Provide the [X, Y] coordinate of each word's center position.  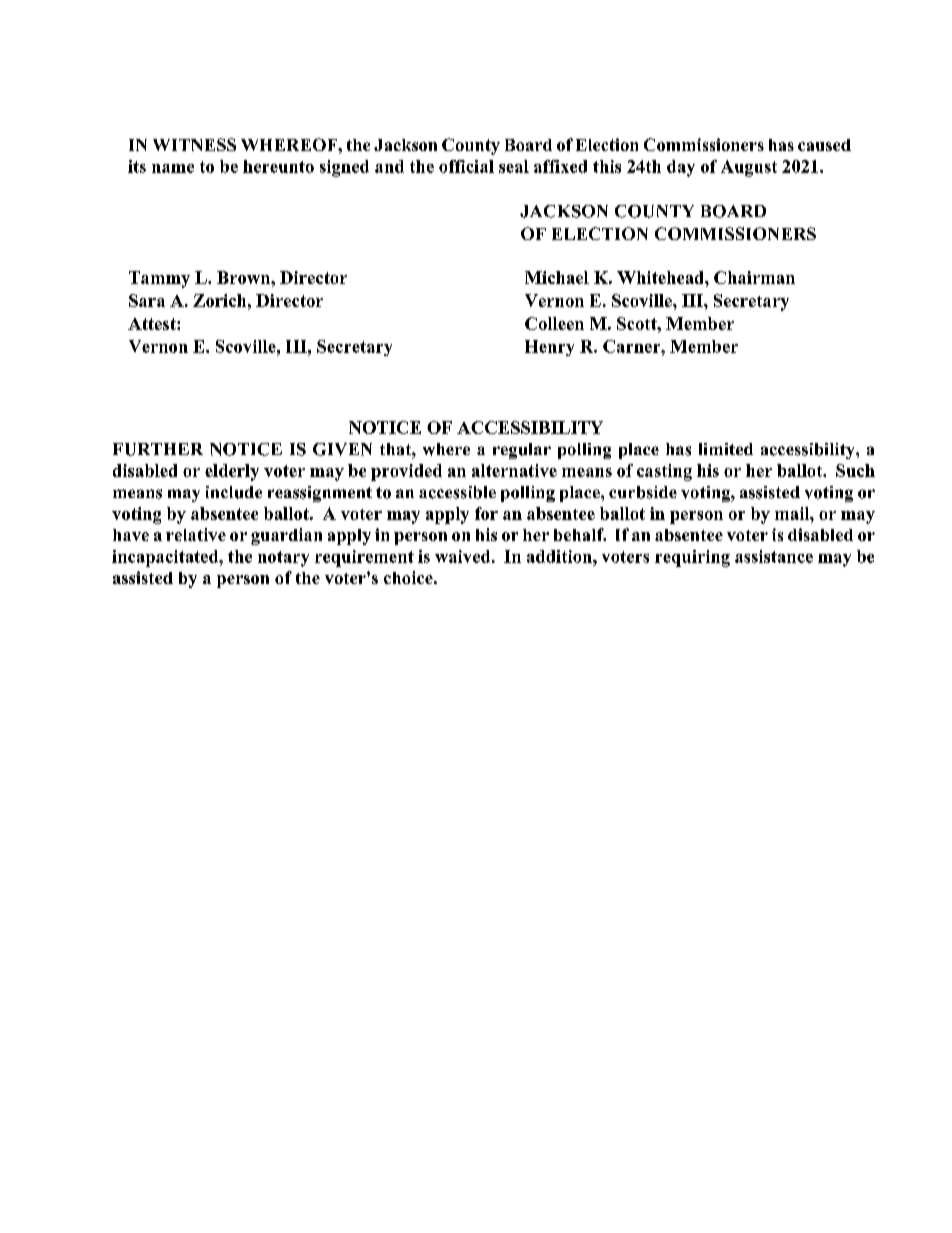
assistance [774, 556]
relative [196, 534]
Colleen [554, 323]
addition [560, 556]
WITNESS [194, 144]
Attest [153, 324]
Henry [549, 348]
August [749, 168]
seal [514, 166]
